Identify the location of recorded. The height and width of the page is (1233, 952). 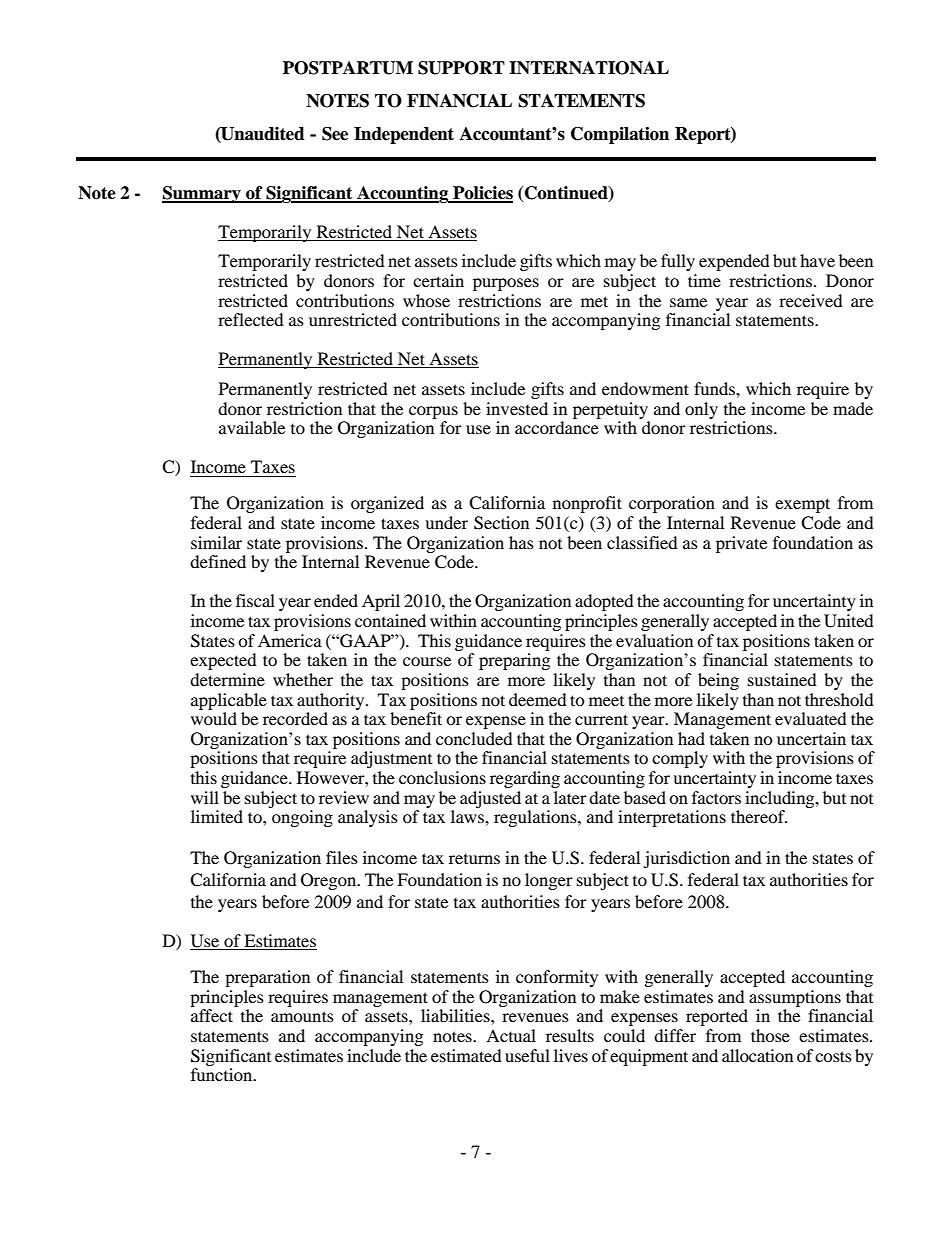
(295, 718).
